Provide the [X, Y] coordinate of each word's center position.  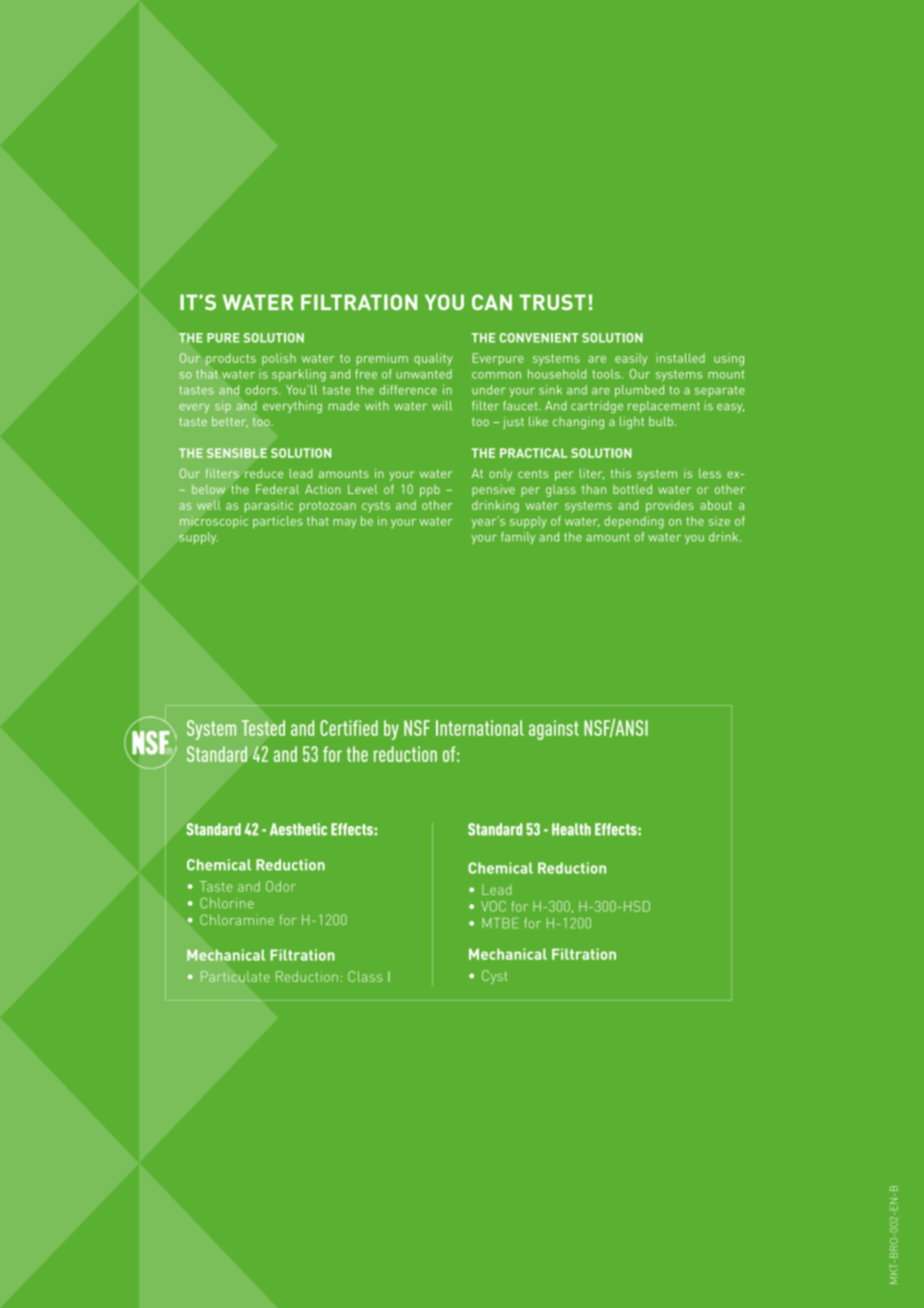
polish [279, 359]
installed [680, 358]
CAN [492, 302]
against [554, 730]
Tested [263, 728]
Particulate [235, 976]
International [480, 728]
